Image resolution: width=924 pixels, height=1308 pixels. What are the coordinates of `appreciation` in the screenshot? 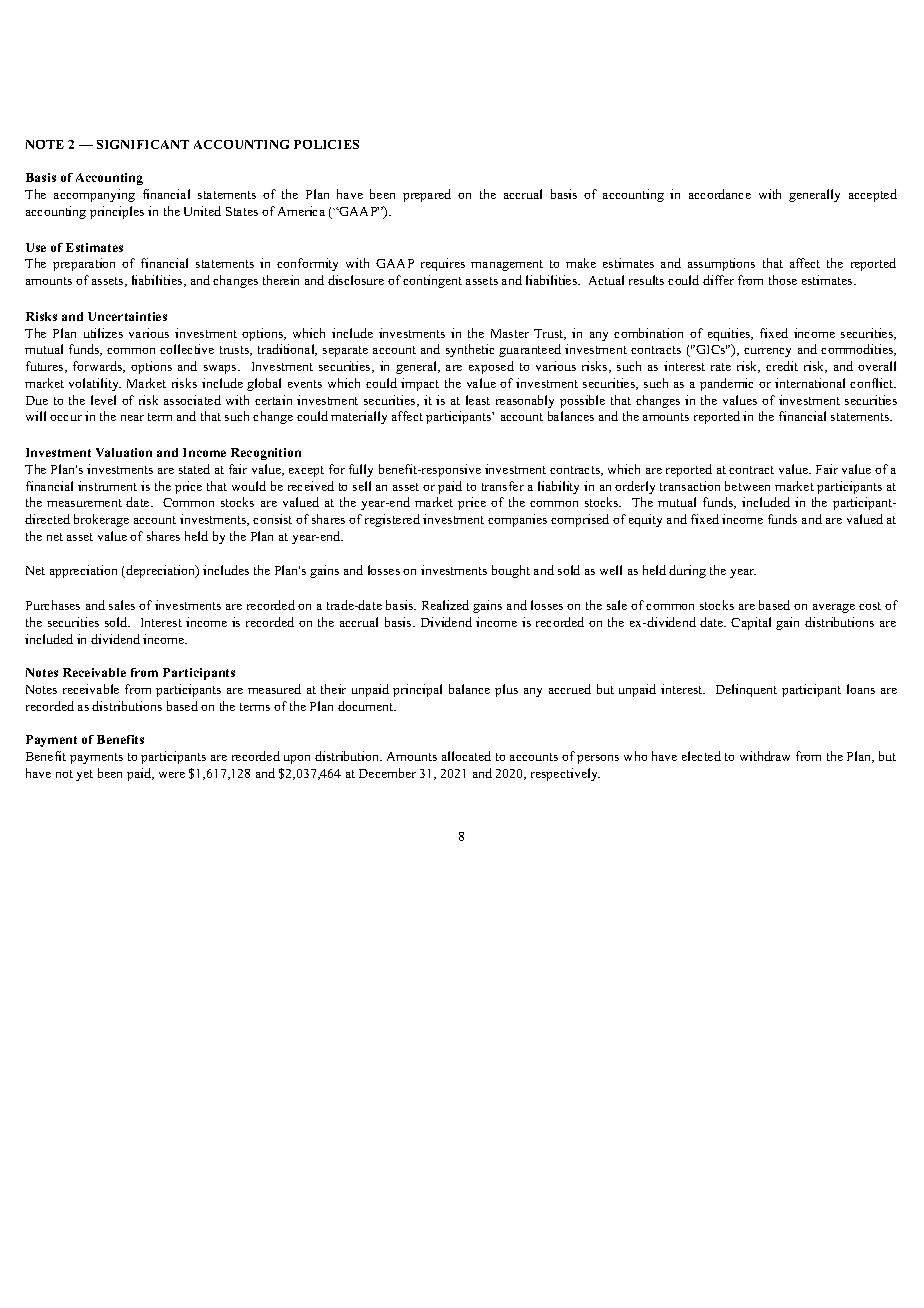 It's located at (83, 571).
